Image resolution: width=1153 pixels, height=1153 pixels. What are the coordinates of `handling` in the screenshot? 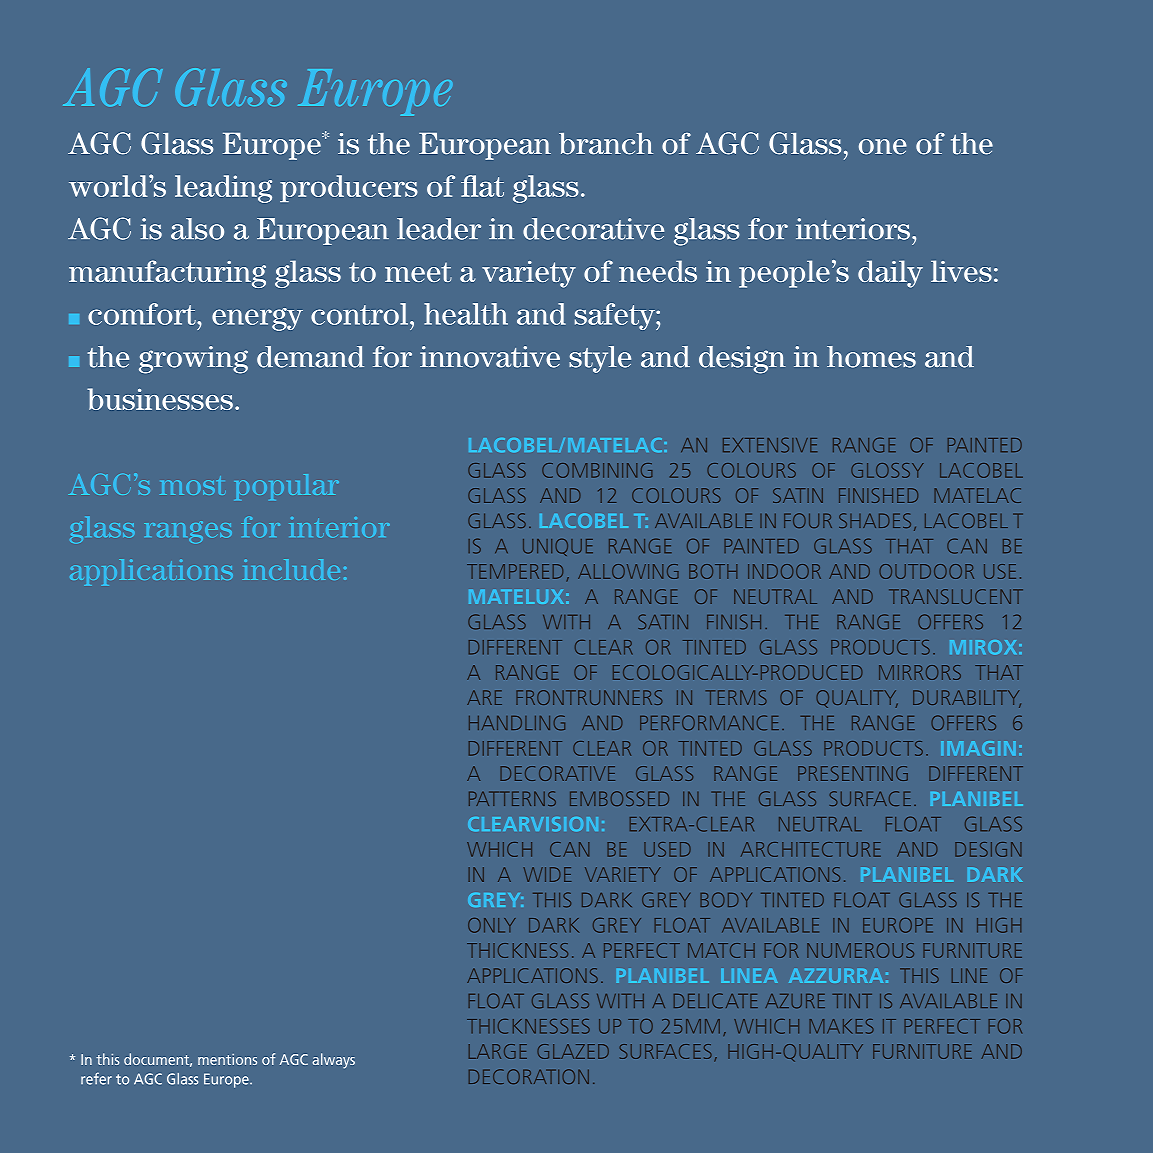 It's located at (517, 722).
